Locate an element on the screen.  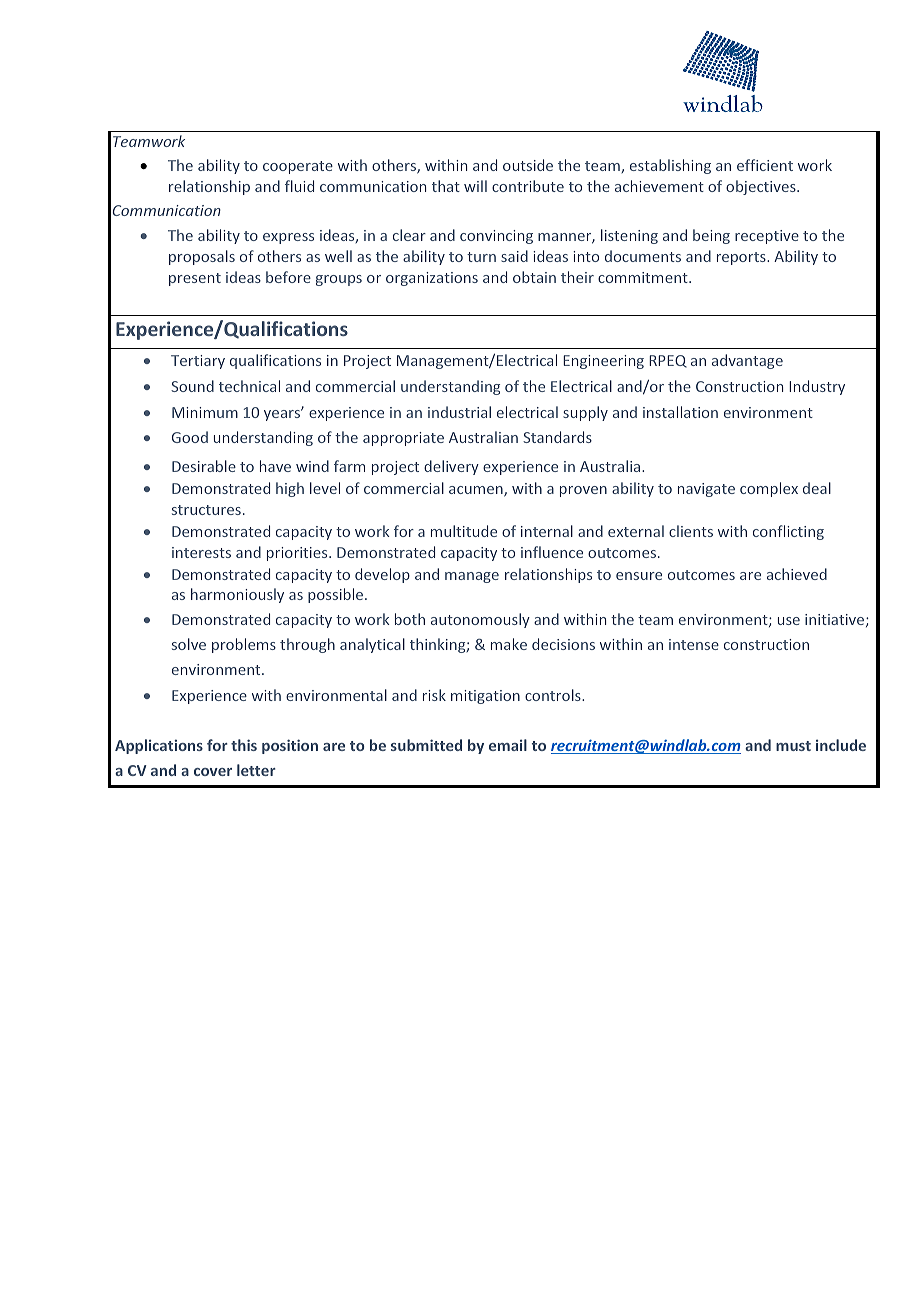
must is located at coordinates (793, 746).
